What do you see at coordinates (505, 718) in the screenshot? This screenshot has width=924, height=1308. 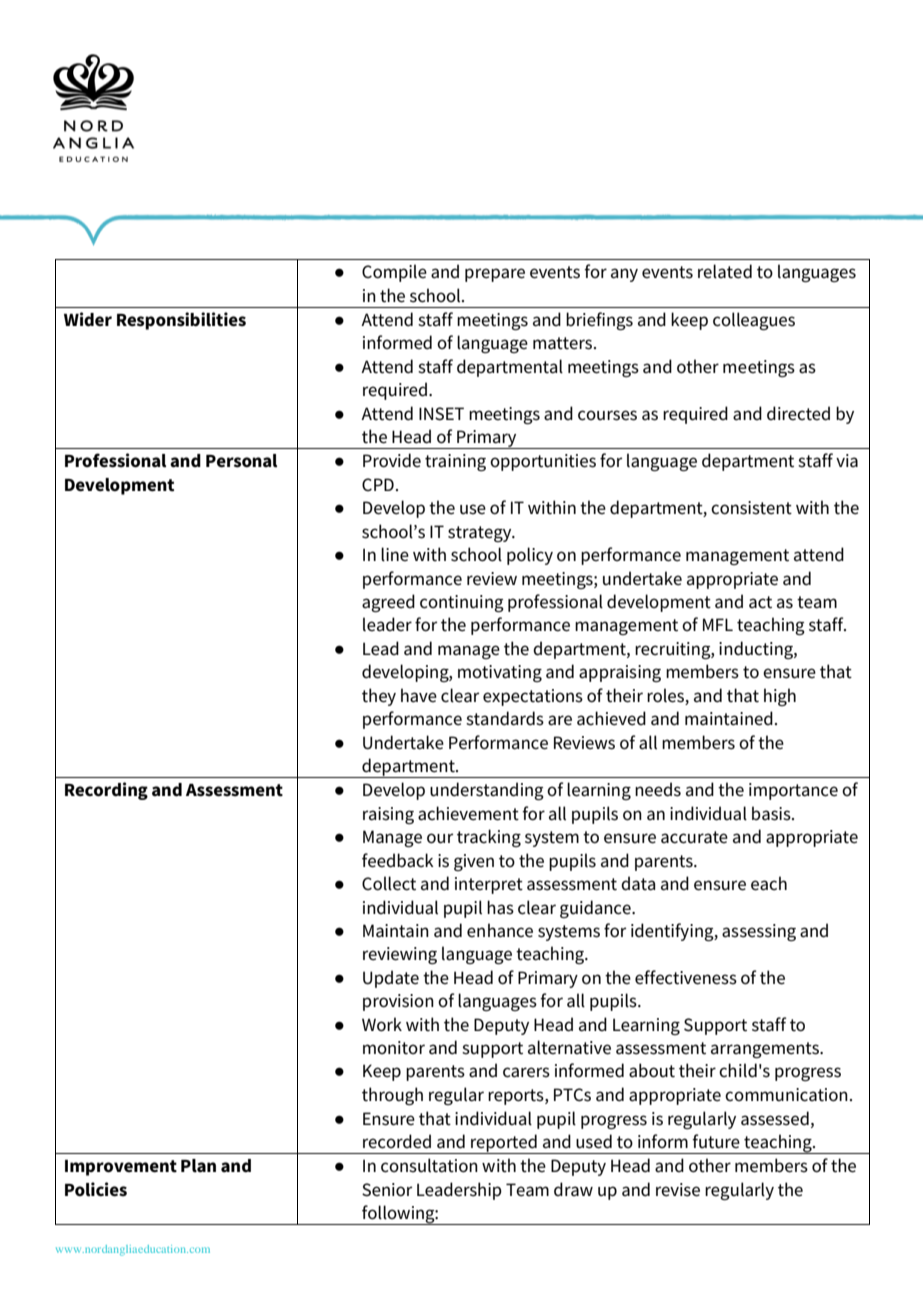 I see `standards` at bounding box center [505, 718].
